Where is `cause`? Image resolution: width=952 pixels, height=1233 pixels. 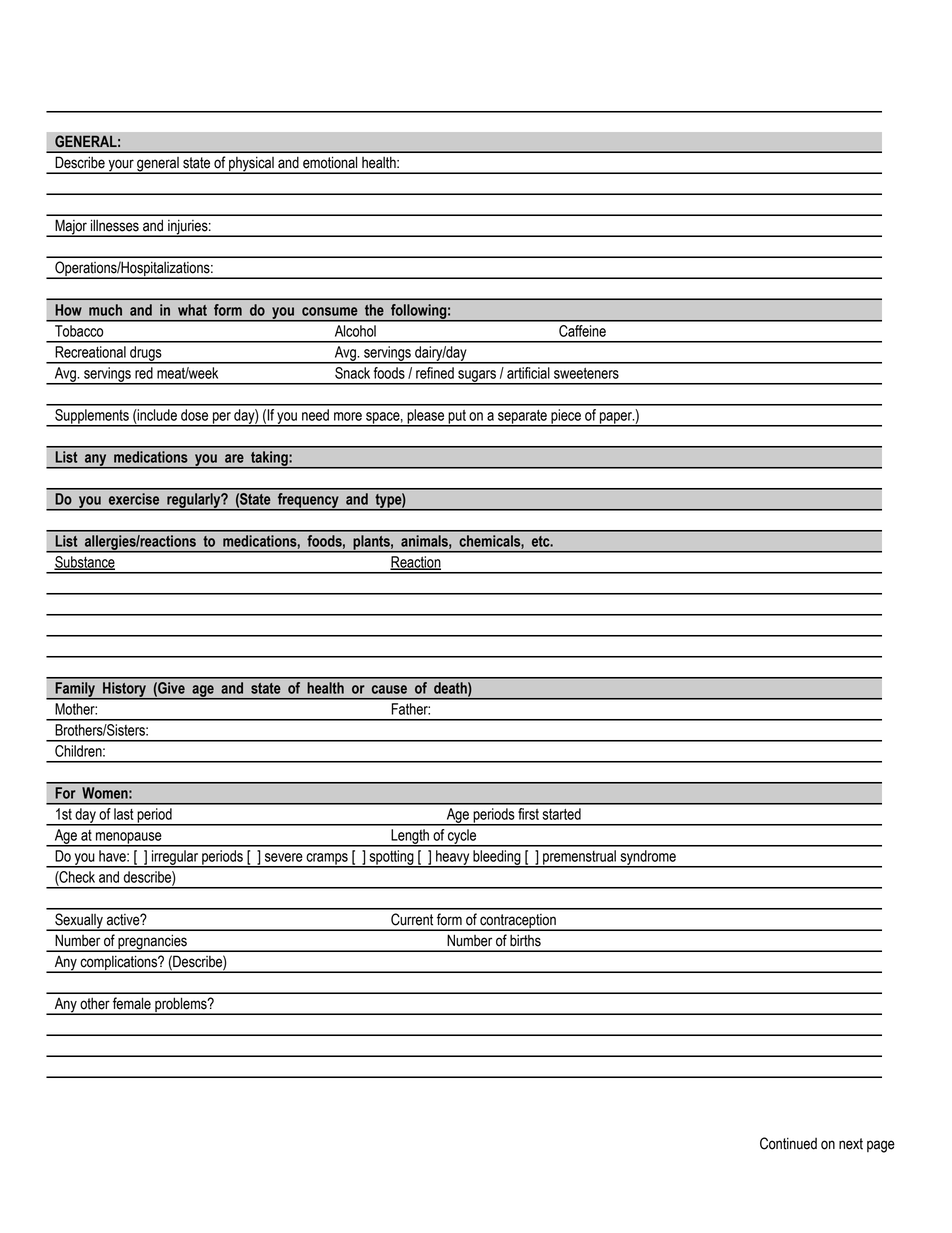
cause is located at coordinates (389, 689).
